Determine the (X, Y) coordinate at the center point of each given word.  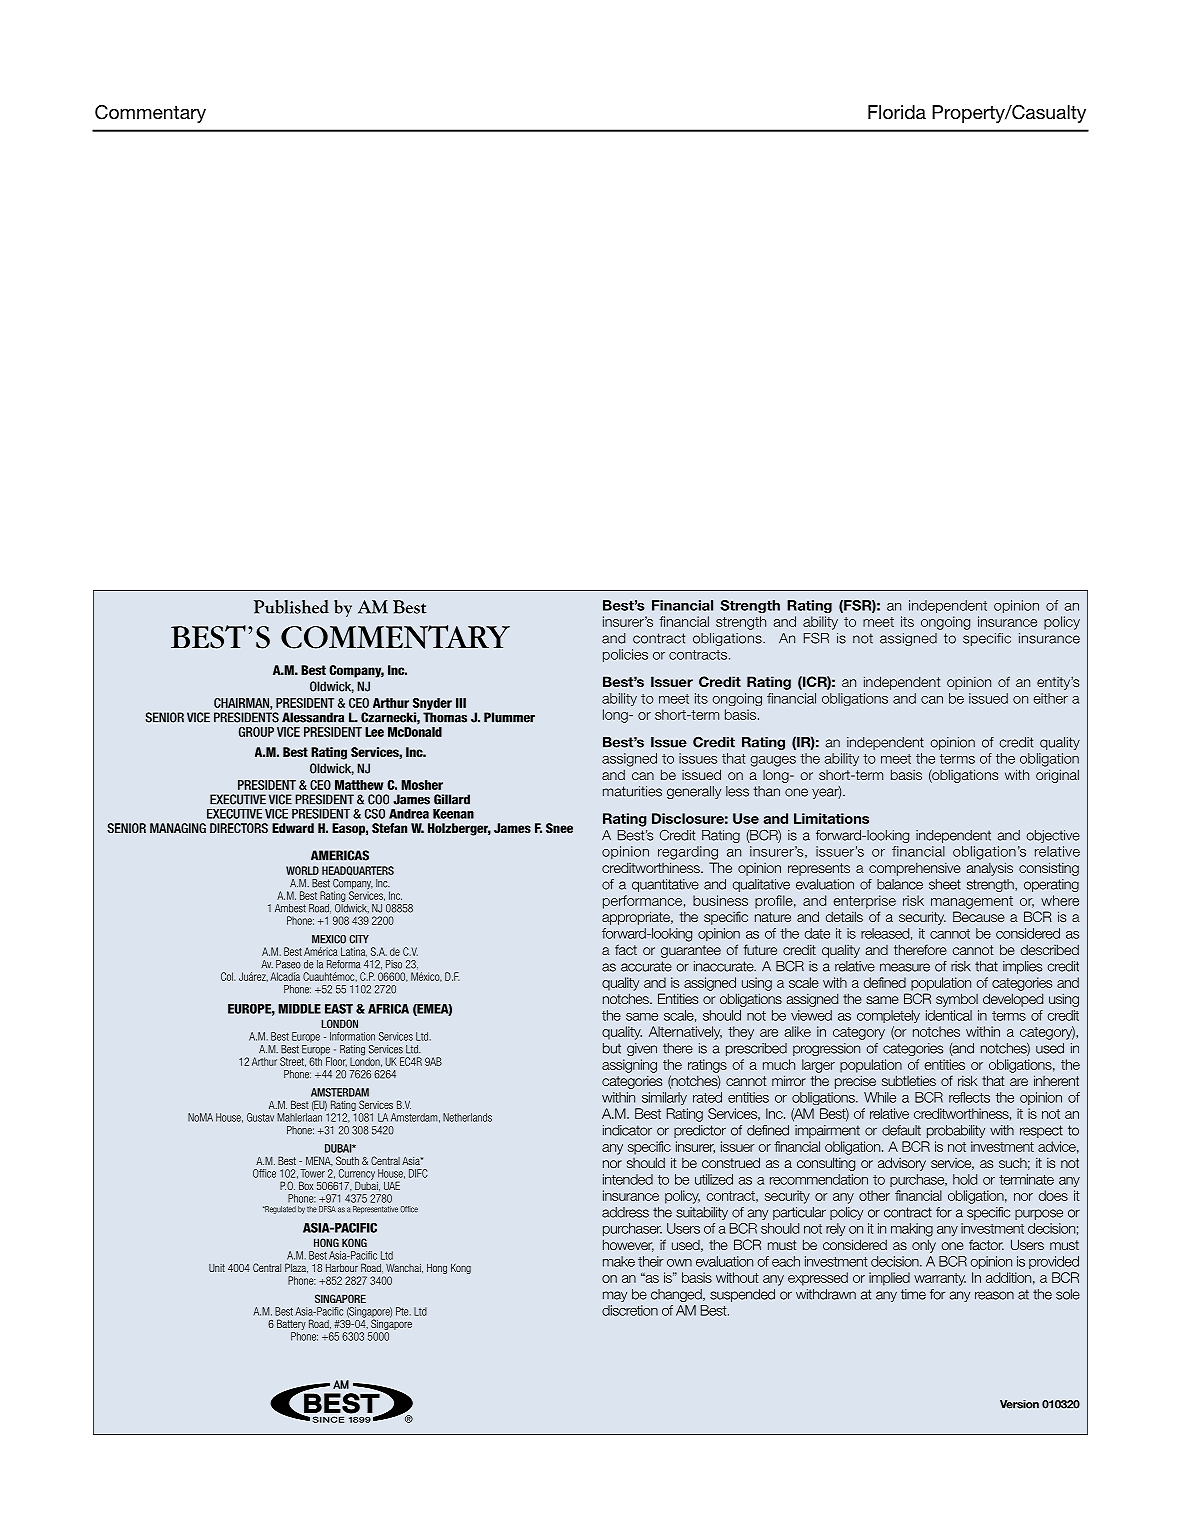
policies (625, 655)
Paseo (288, 964)
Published (291, 607)
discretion (630, 1310)
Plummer (509, 717)
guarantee (691, 951)
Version (1019, 1404)
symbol (957, 1000)
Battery (291, 1326)
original (1057, 776)
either (1050, 698)
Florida (897, 112)
